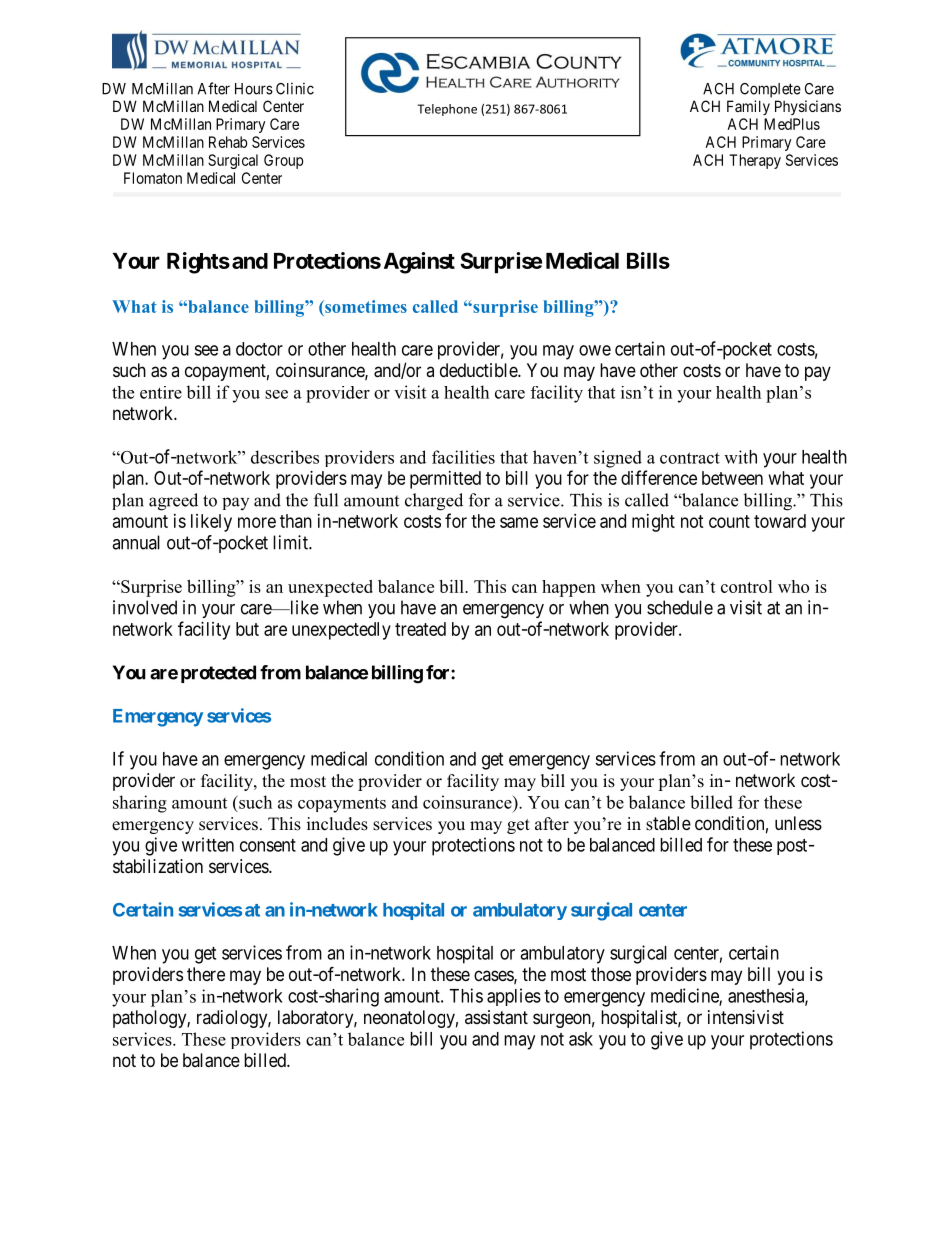  I want to click on written, so click(208, 844).
